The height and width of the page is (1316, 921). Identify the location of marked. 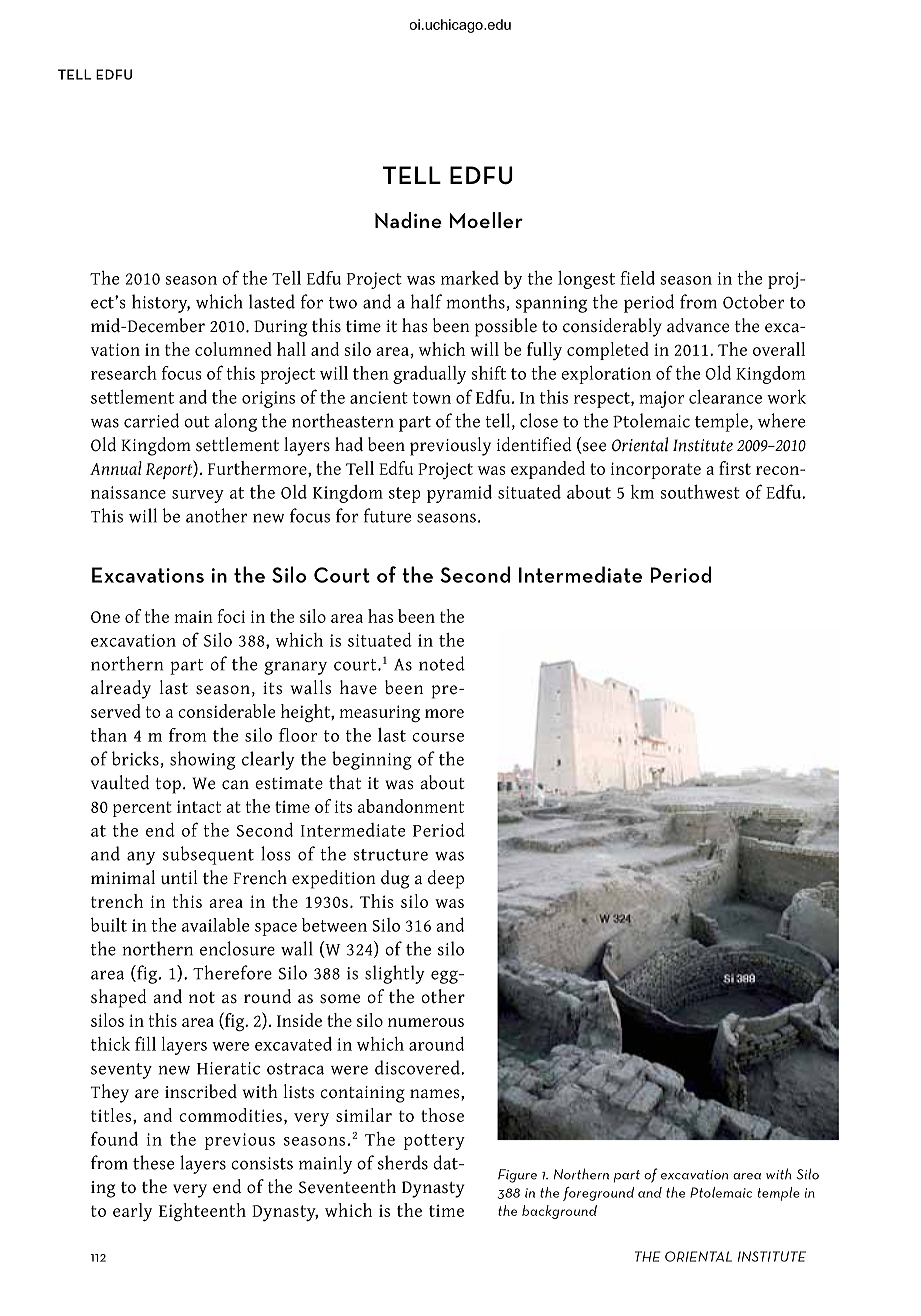
(470, 278).
